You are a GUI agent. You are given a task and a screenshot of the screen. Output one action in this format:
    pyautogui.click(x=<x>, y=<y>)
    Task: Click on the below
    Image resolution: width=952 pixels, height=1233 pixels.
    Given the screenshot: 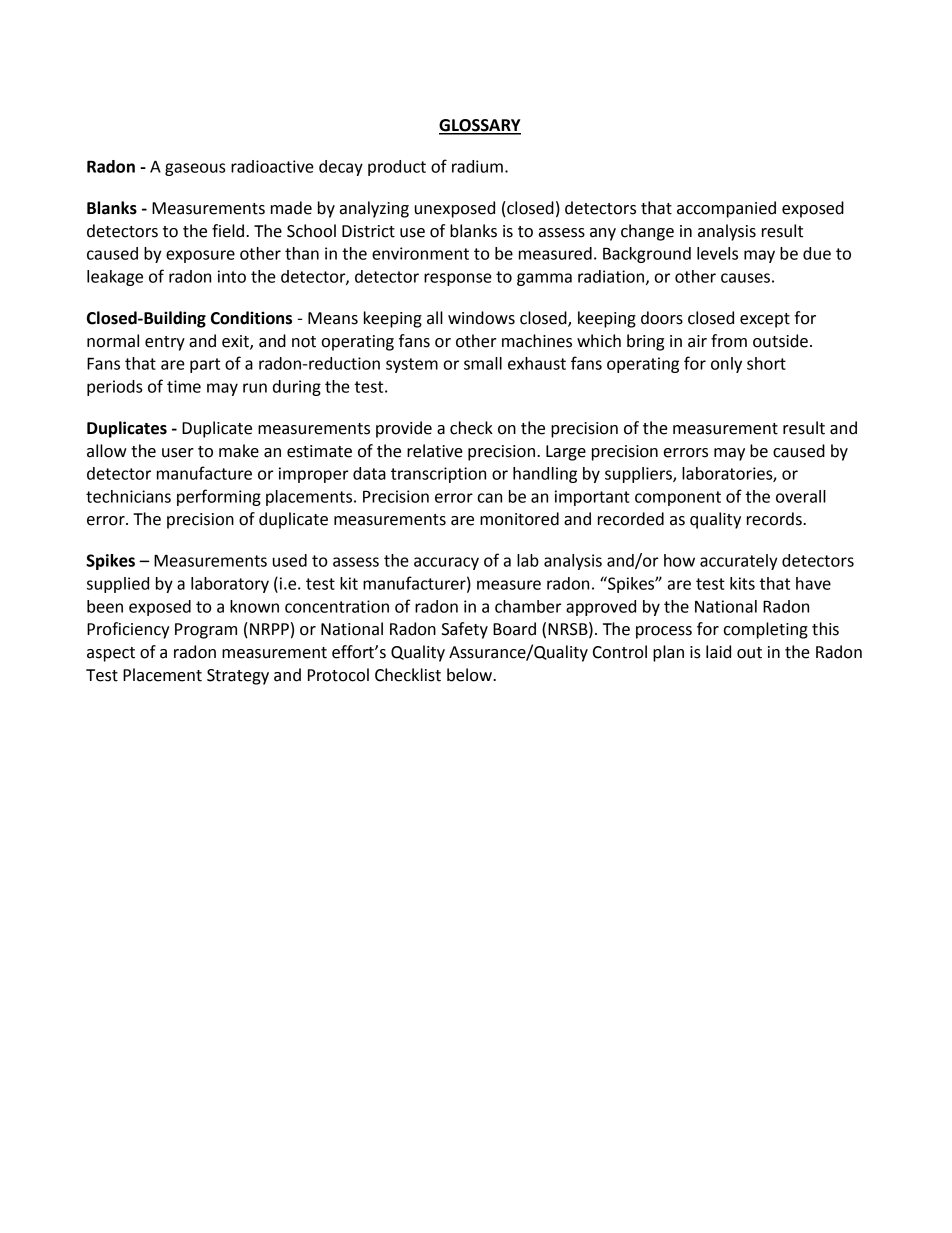 What is the action you would take?
    pyautogui.click(x=470, y=675)
